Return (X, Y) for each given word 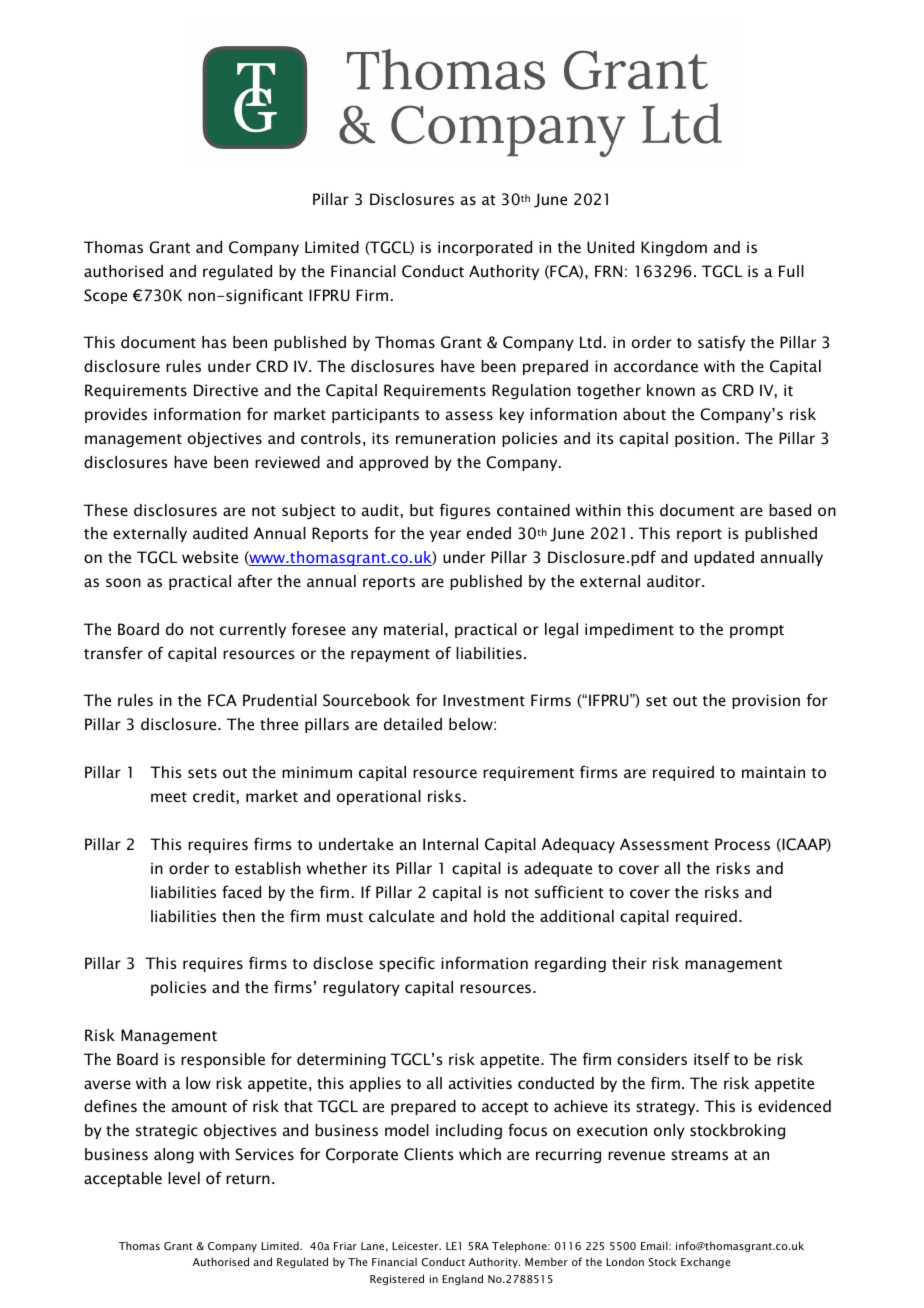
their (629, 963)
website (210, 557)
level (184, 1178)
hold (489, 916)
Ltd (592, 342)
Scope (105, 296)
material (413, 629)
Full (791, 271)
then (238, 916)
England (462, 1279)
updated (724, 558)
